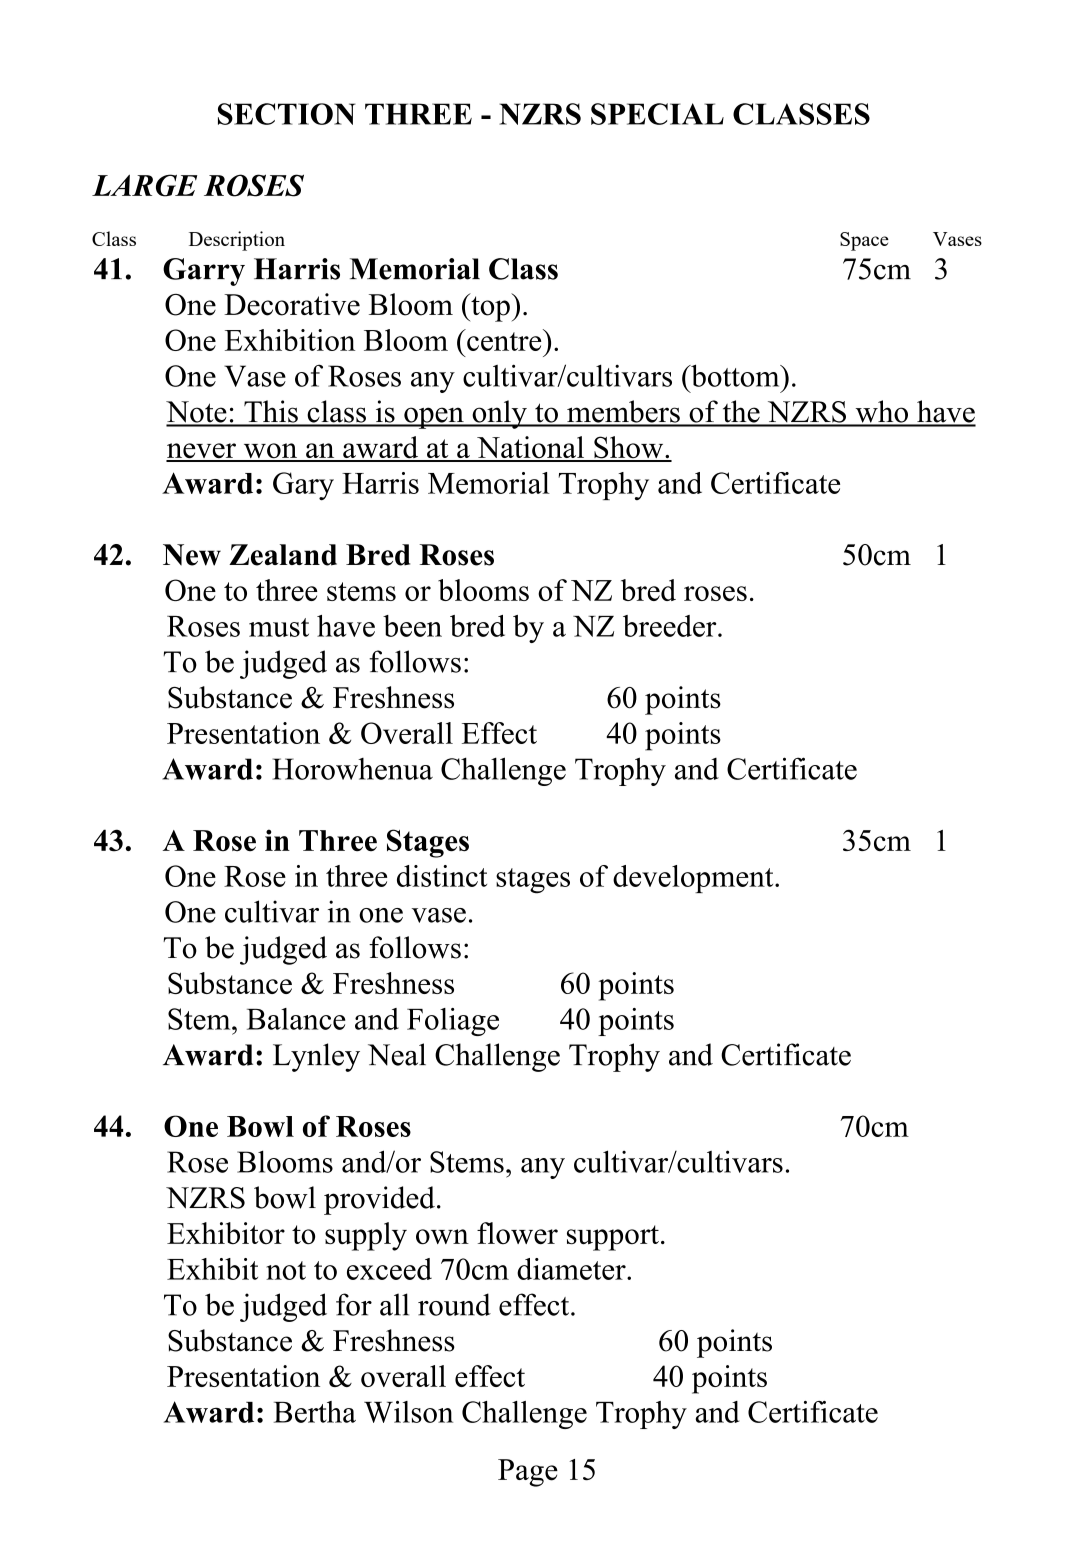 The width and height of the image is (1087, 1542). I want to click on diameter, so click(572, 1269).
